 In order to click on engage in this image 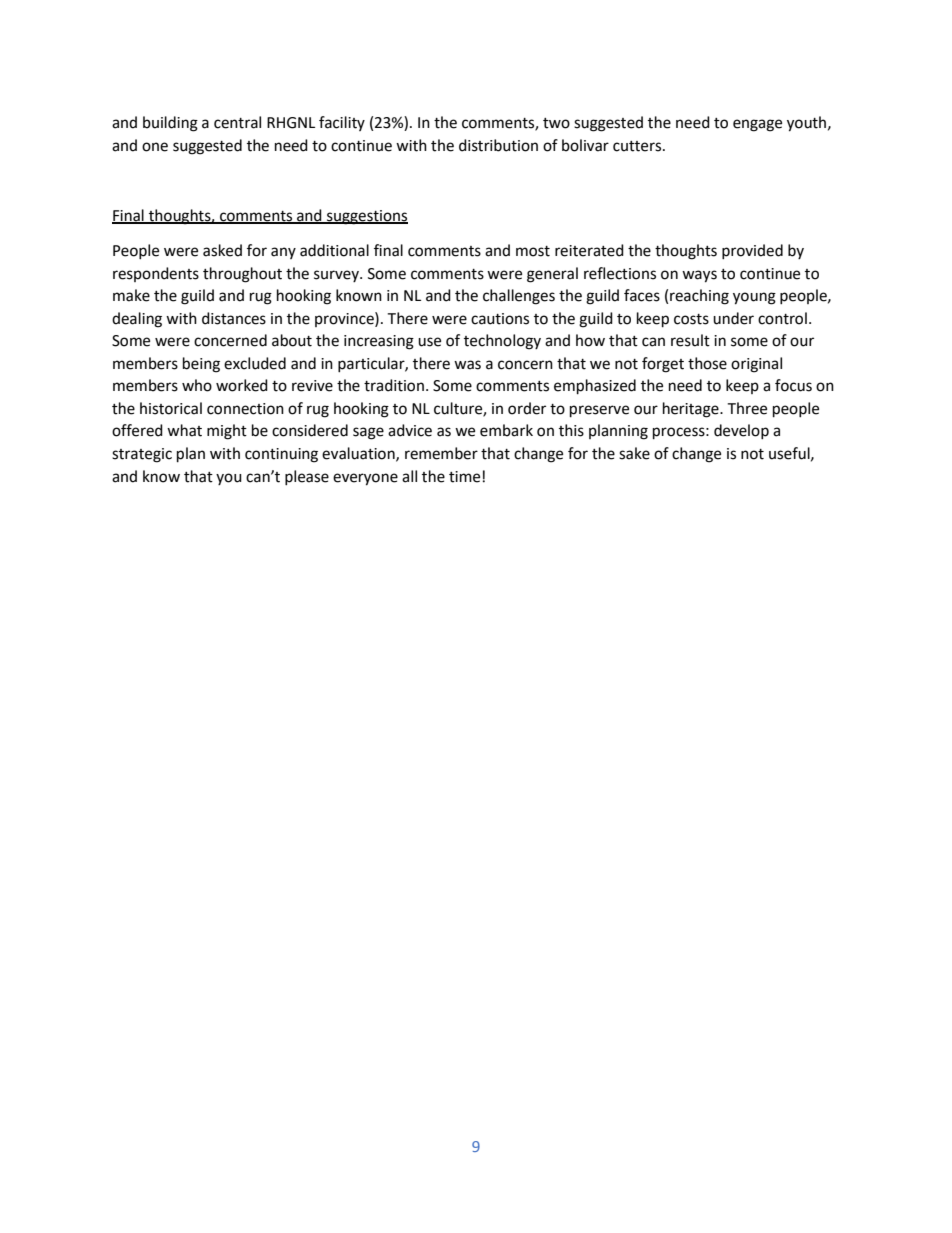, I will do `click(757, 125)`.
